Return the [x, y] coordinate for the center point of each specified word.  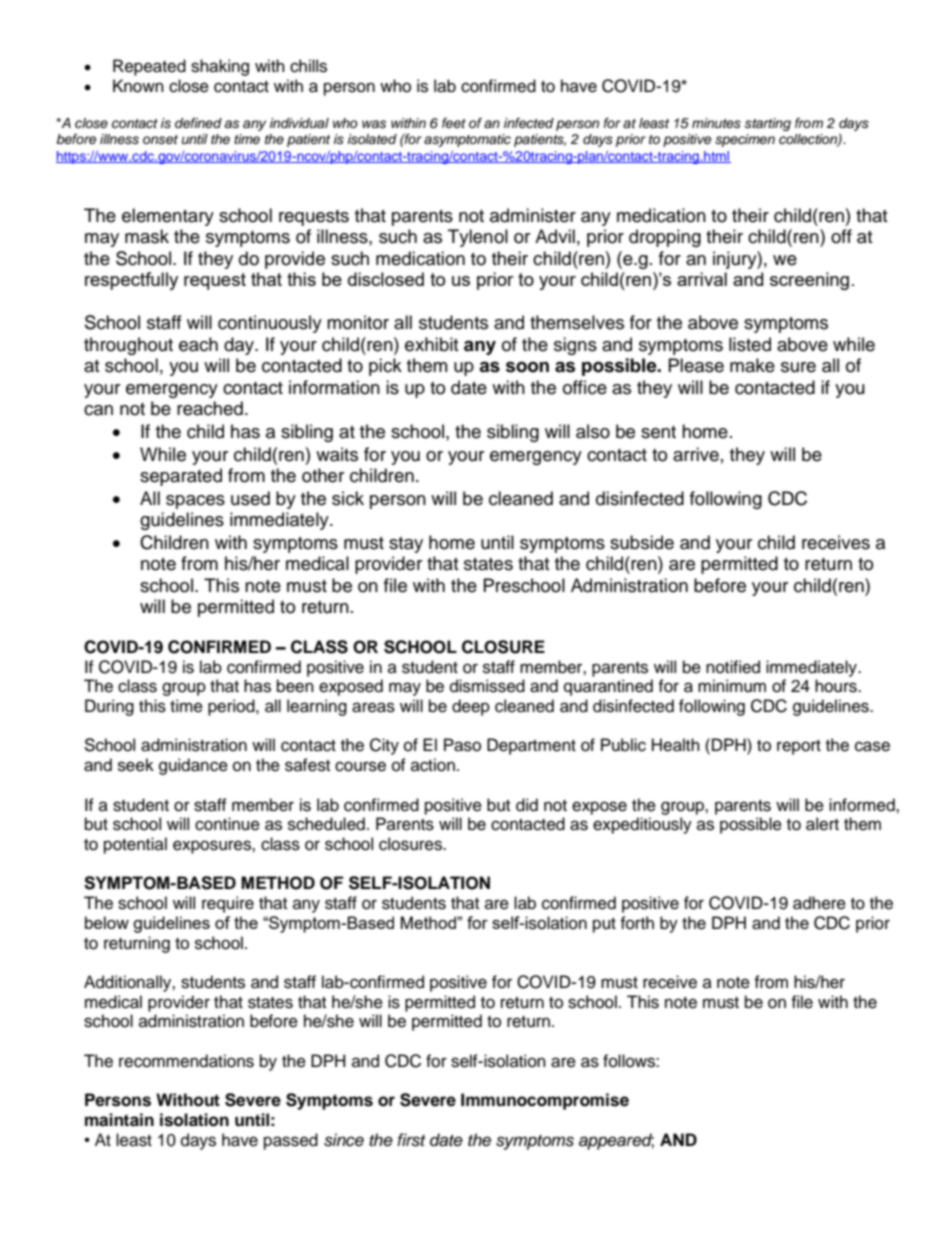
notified [733, 667]
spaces [195, 502]
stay [406, 545]
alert [822, 824]
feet [454, 123]
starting [768, 124]
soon [527, 367]
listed [750, 344]
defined [198, 123]
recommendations [186, 1061]
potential [135, 845]
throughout [128, 346]
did [527, 805]
